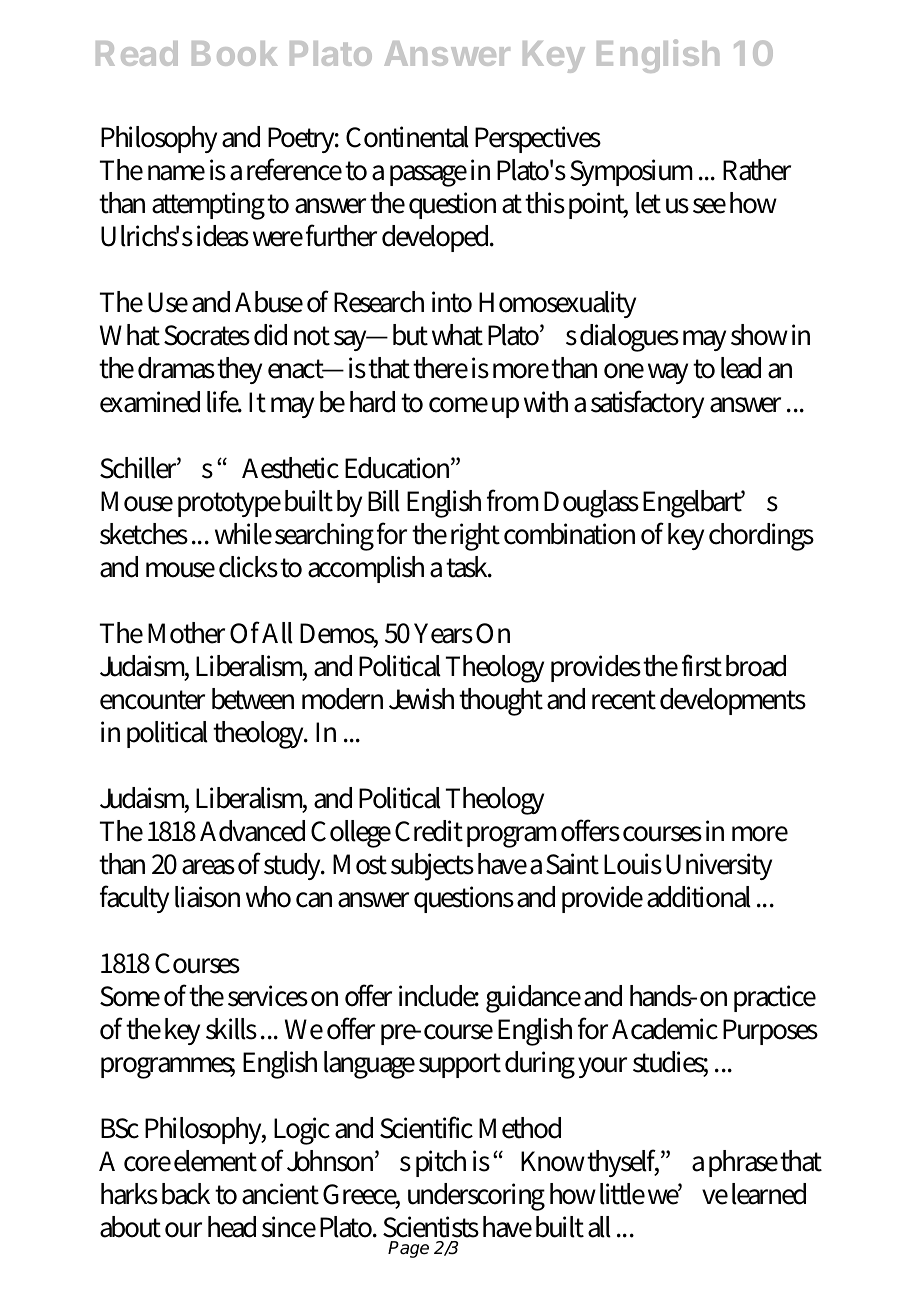 This document has width=924, height=1311. What do you see at coordinates (235, 53) in the document?
I see `Book` at bounding box center [235, 53].
